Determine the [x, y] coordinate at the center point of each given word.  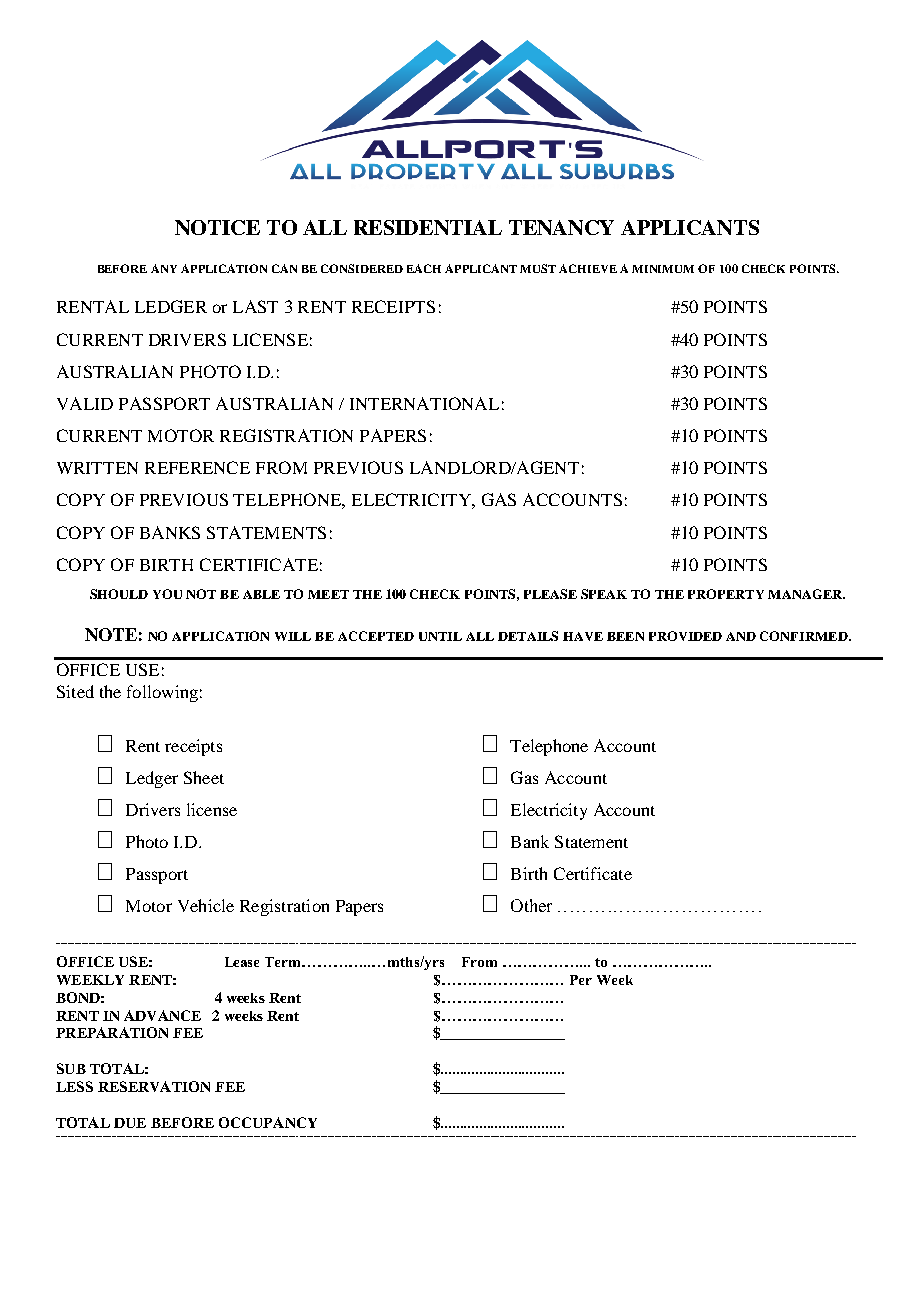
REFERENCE [197, 467]
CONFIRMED [805, 636]
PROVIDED [685, 636]
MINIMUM [663, 269]
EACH [424, 268]
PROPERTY [726, 594]
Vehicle [206, 905]
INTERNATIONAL [424, 403]
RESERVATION [154, 1086]
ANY [164, 268]
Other [531, 905]
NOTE [111, 634]
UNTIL [440, 636]
